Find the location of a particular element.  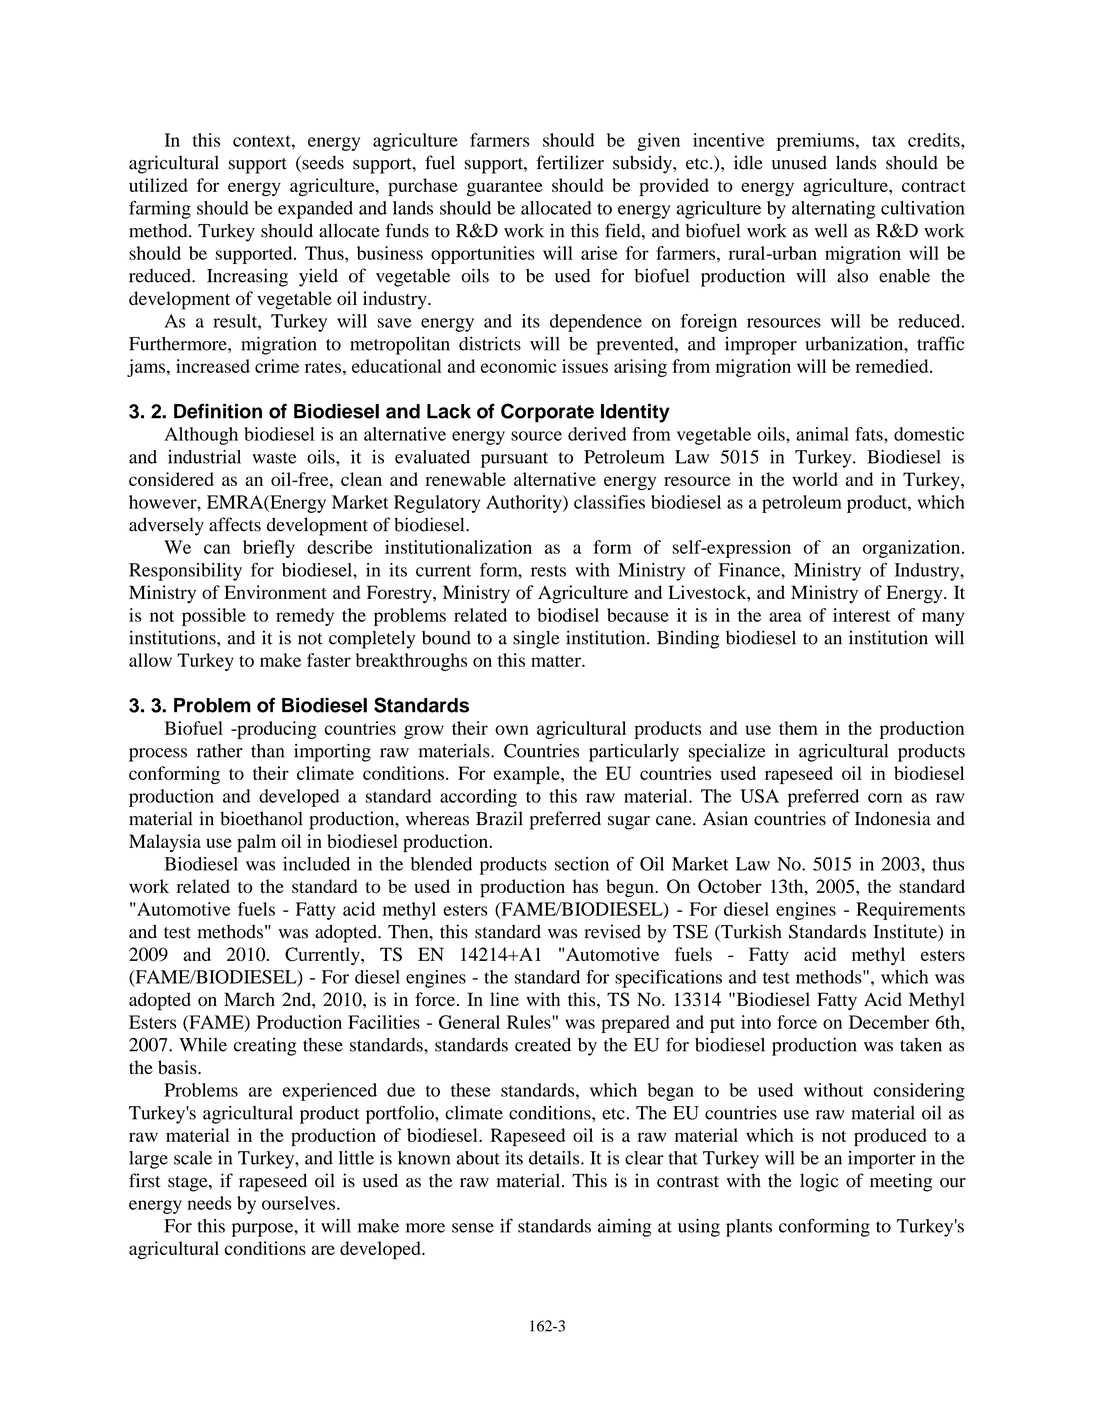

seeds is located at coordinates (322, 163).
